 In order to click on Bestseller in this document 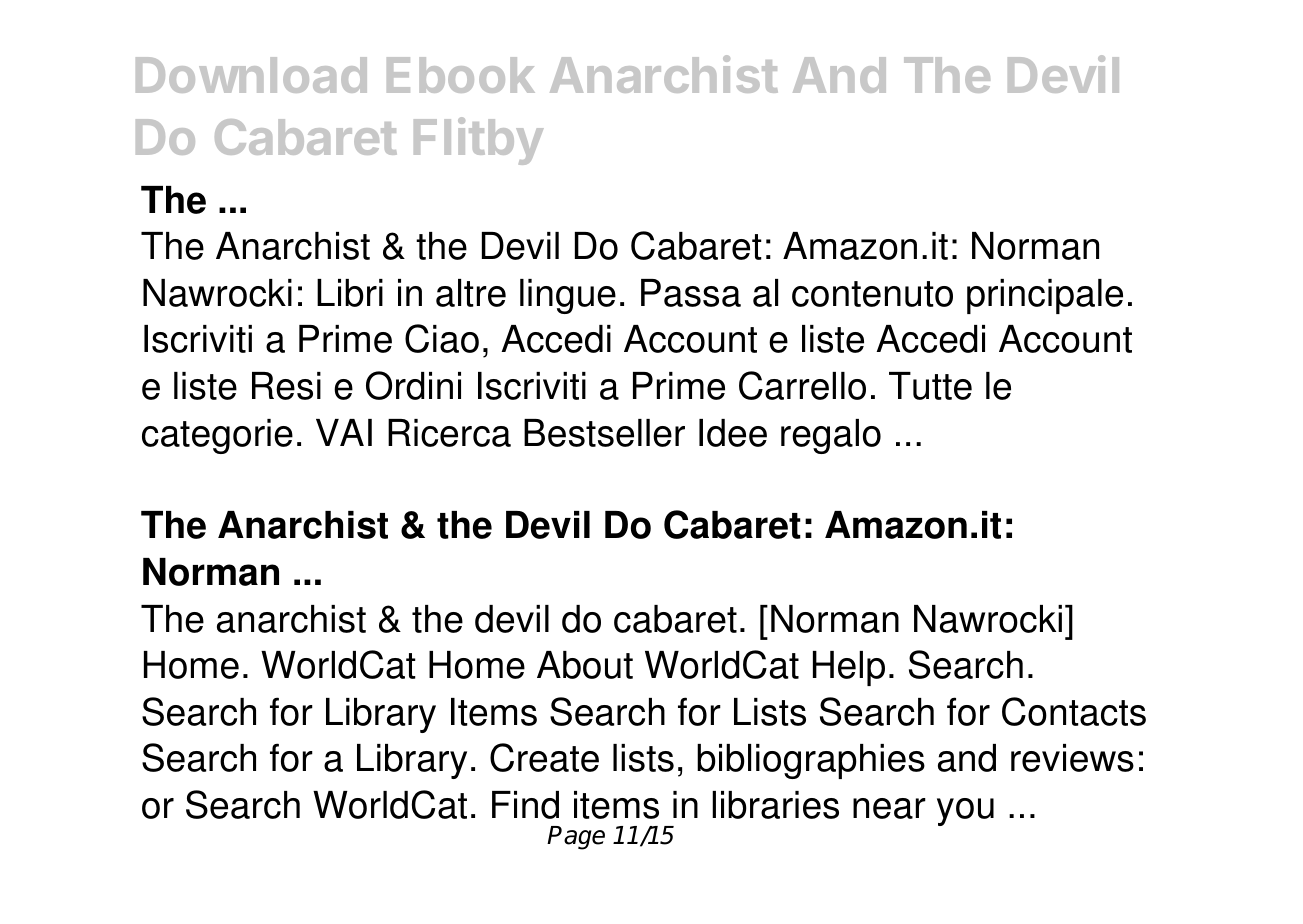, I will do `click(604, 433)`.
